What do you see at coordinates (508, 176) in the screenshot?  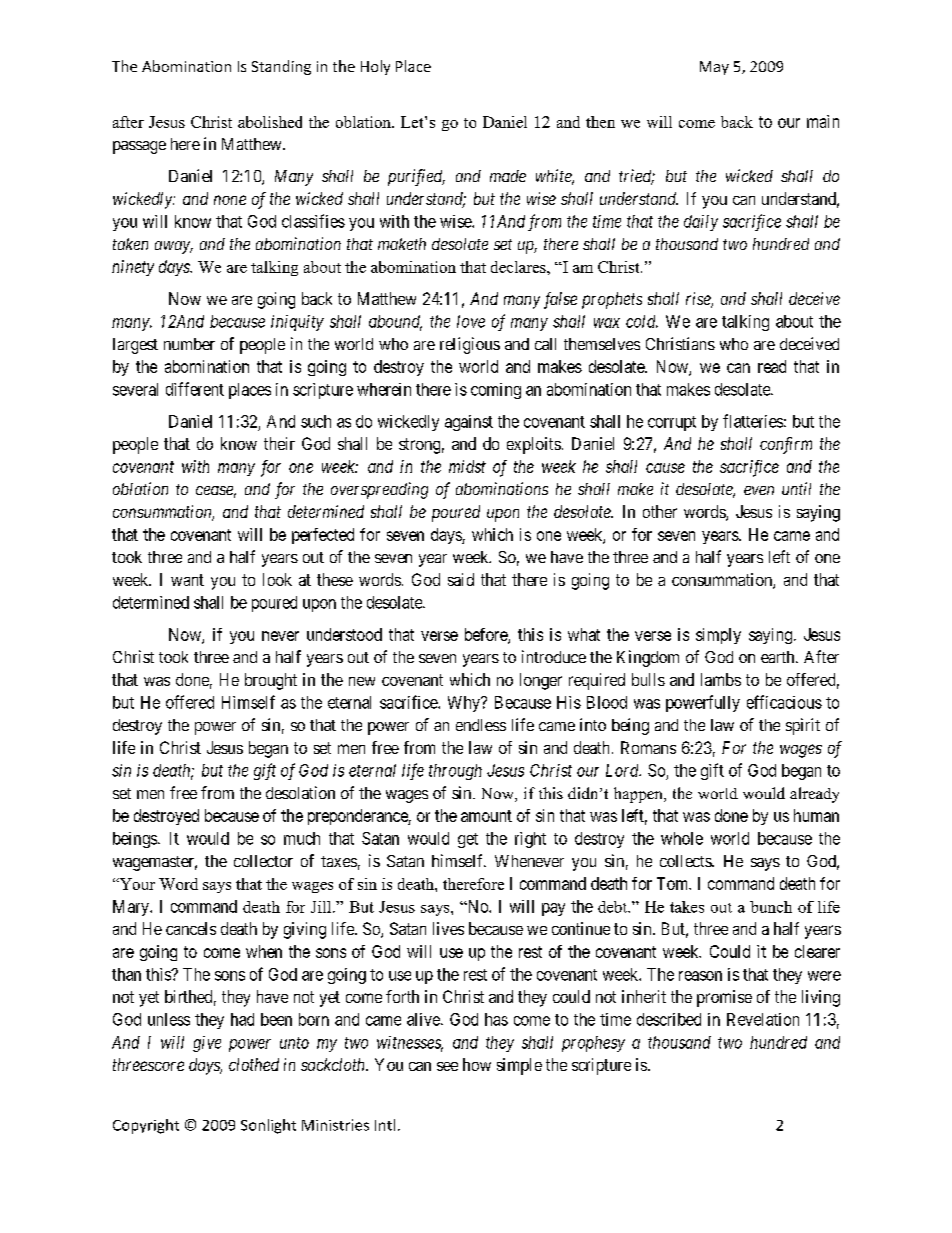 I see `made` at bounding box center [508, 176].
